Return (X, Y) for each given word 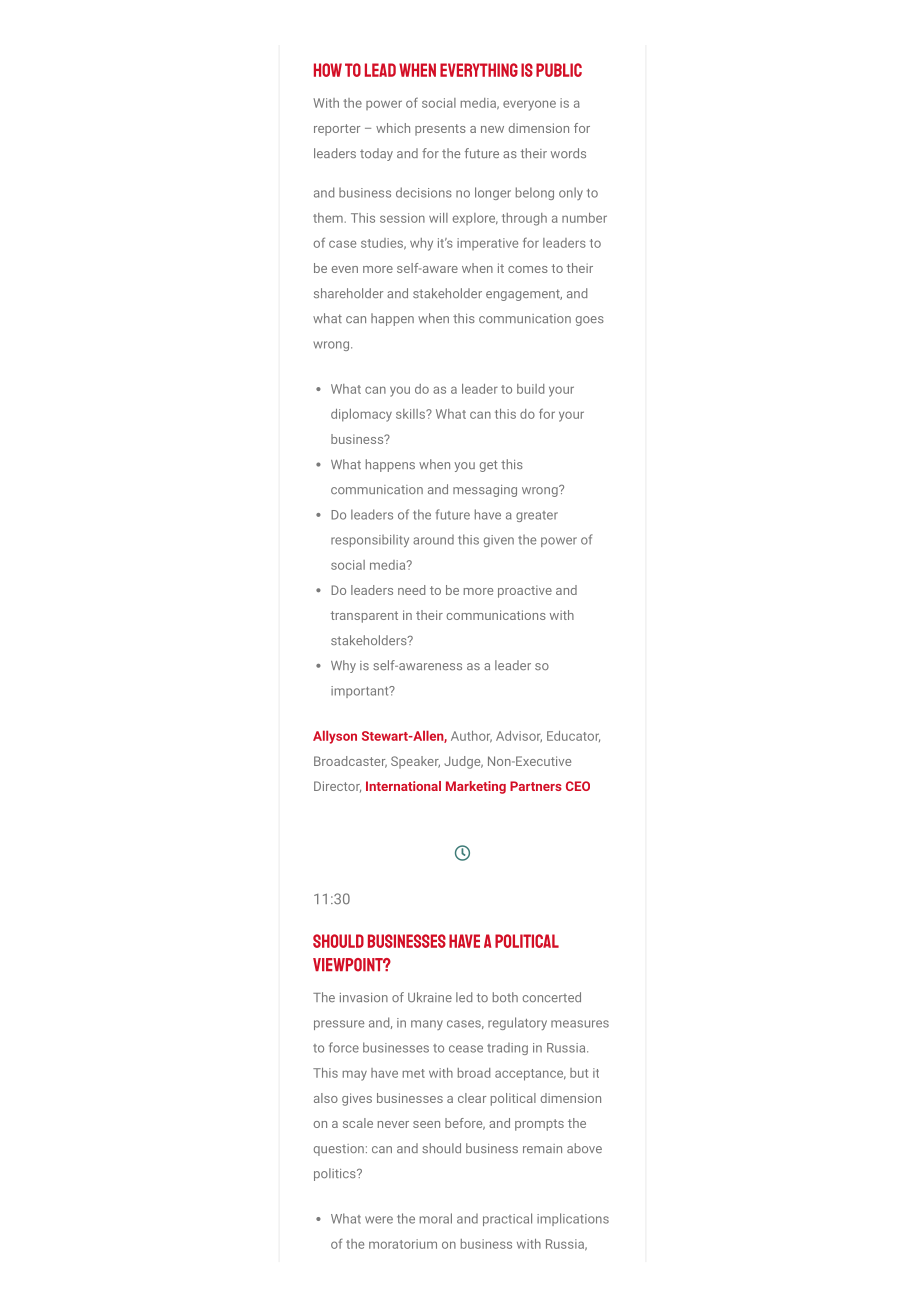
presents (440, 130)
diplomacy (361, 415)
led (464, 997)
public (559, 70)
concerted (551, 997)
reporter (337, 130)
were (379, 1220)
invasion (364, 997)
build (530, 389)
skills (411, 414)
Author (471, 737)
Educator (573, 736)
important (361, 692)
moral (436, 1218)
